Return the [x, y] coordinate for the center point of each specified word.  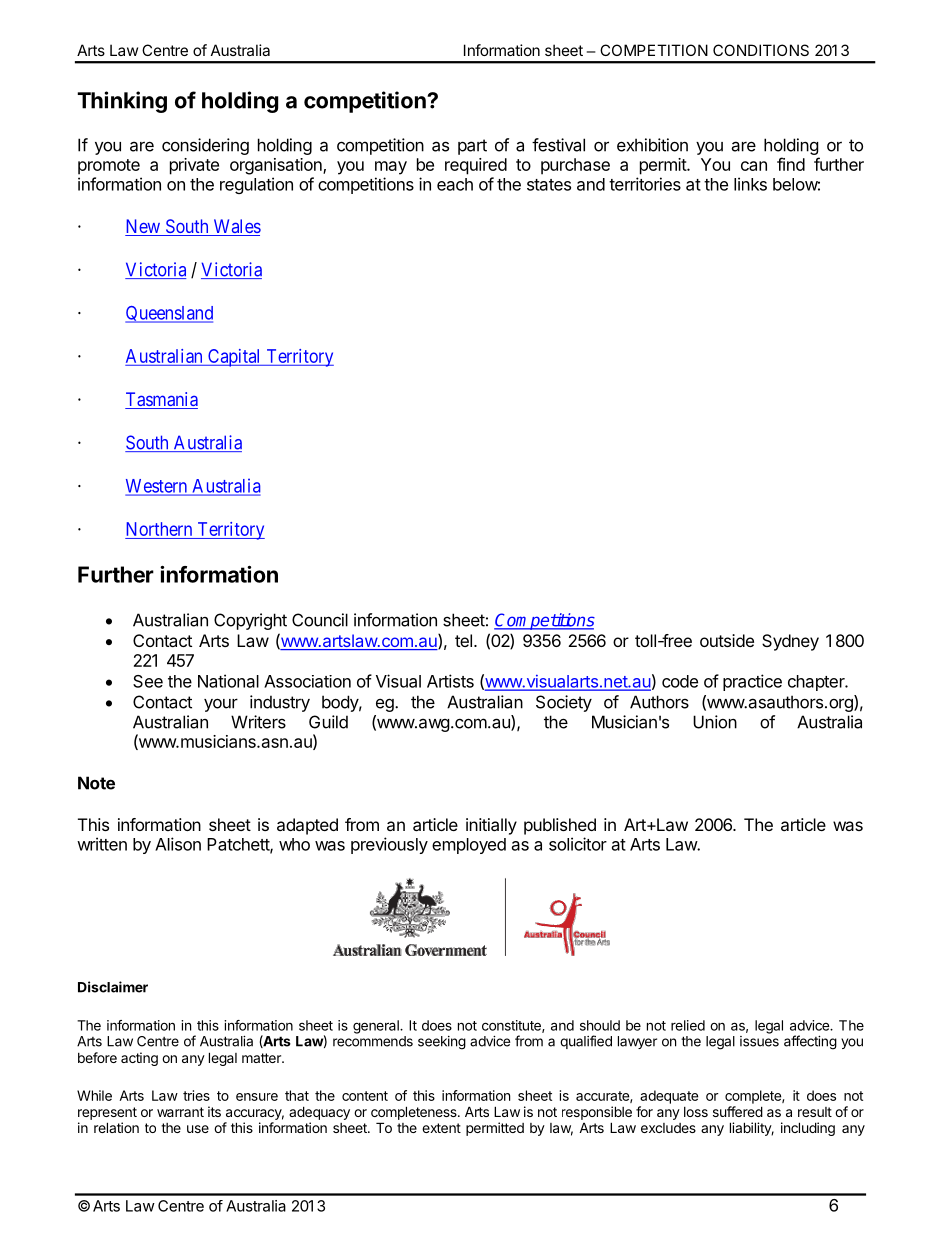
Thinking [122, 102]
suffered [738, 1111]
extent [441, 1128]
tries [196, 1095]
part [472, 147]
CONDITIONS [761, 50]
